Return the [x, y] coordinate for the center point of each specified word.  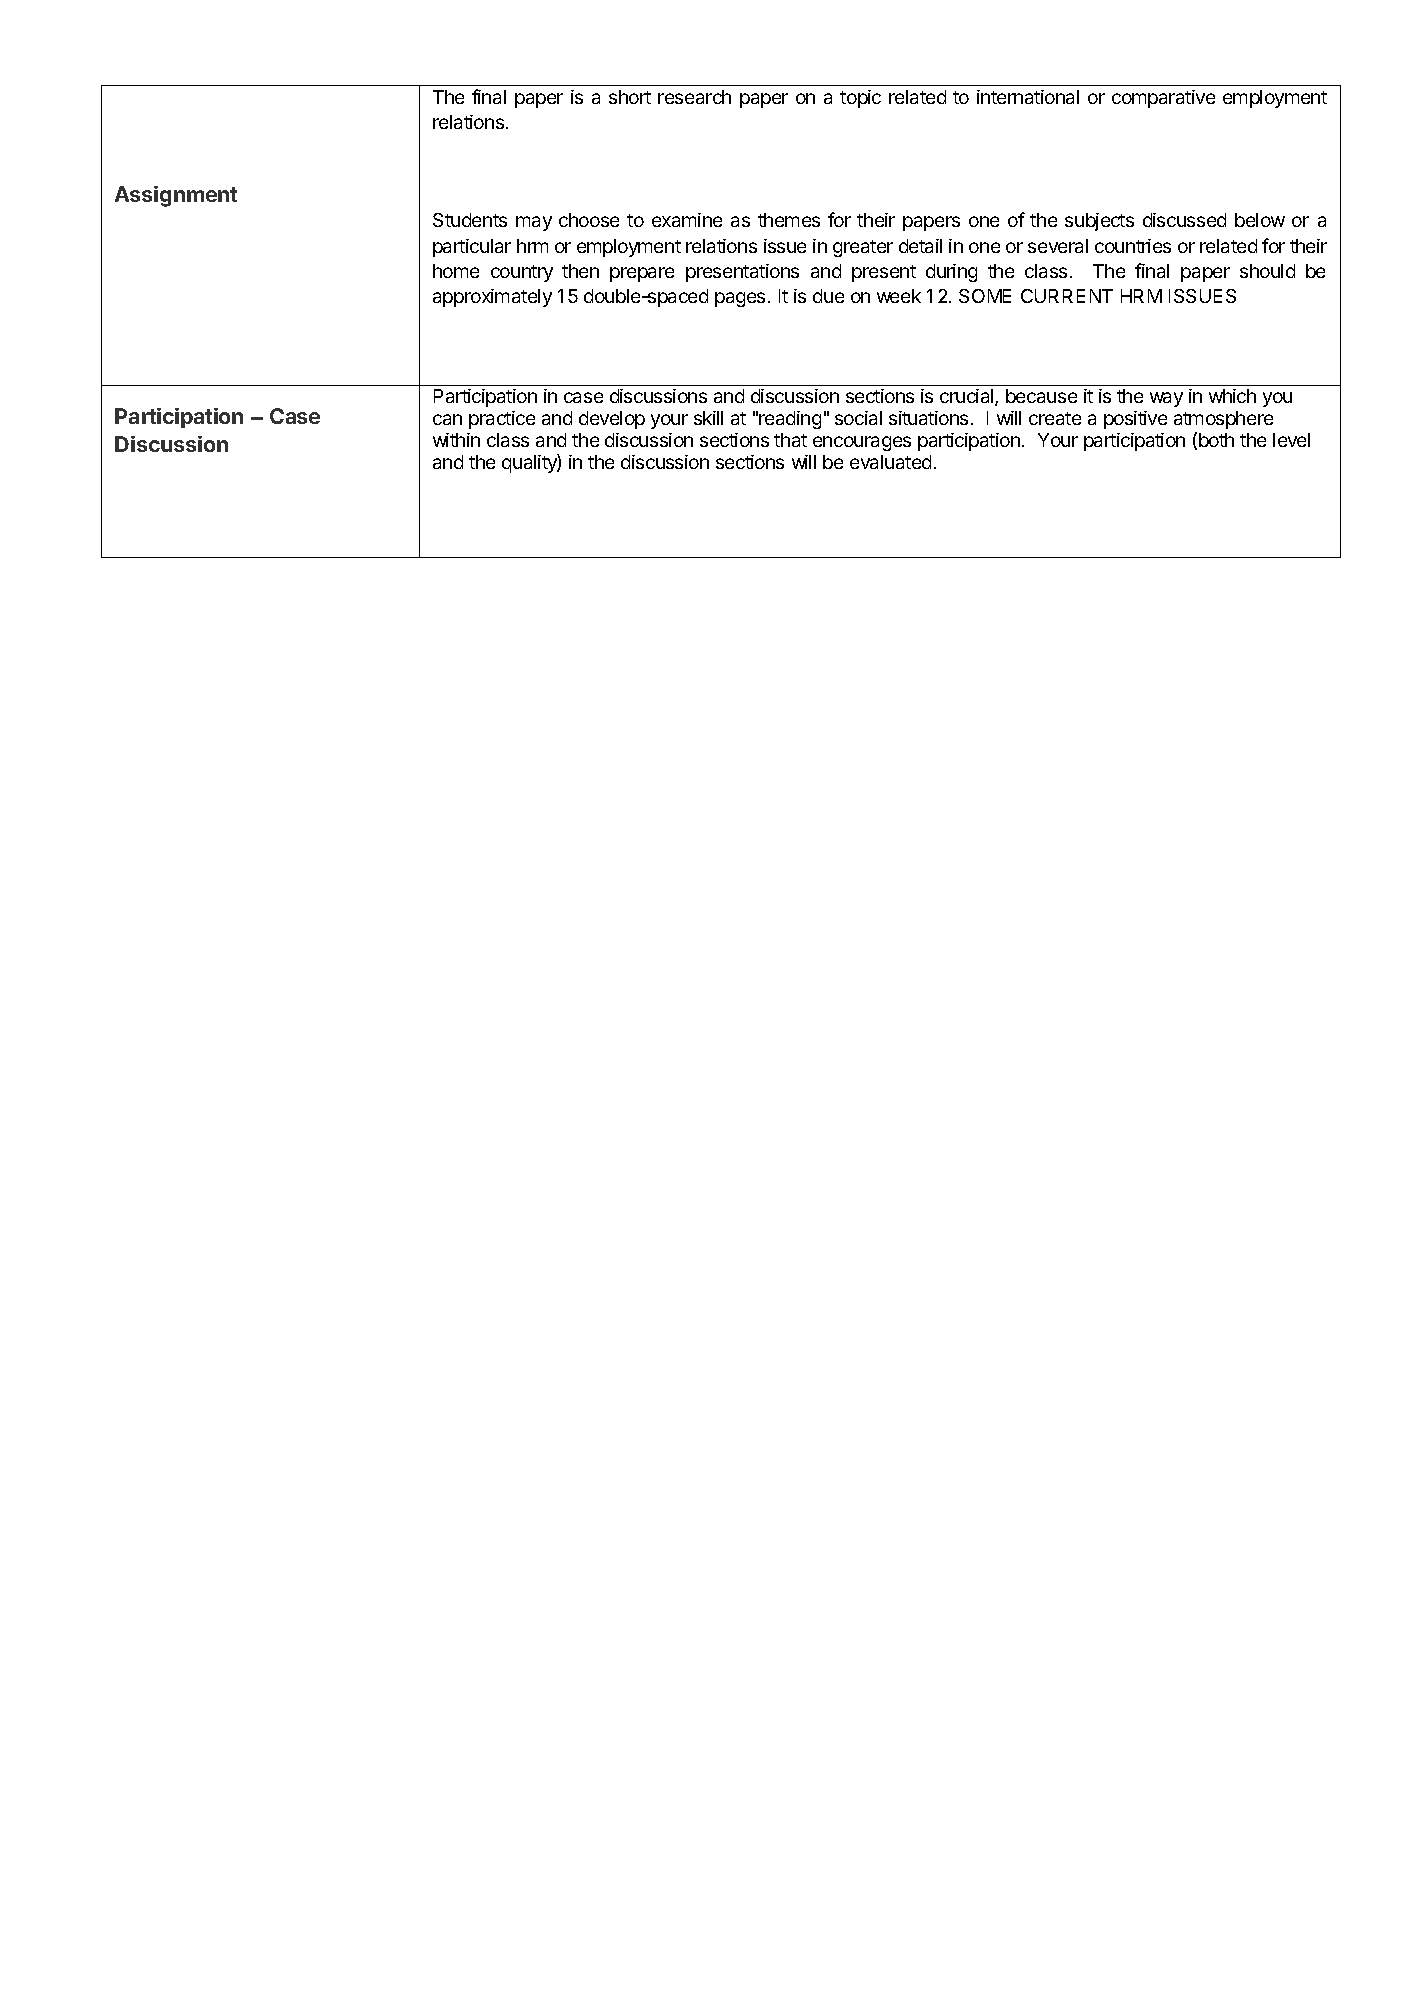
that [790, 440]
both [1216, 440]
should [1267, 271]
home [456, 271]
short [630, 97]
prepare [642, 274]
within [456, 440]
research [694, 97]
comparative [1163, 99]
